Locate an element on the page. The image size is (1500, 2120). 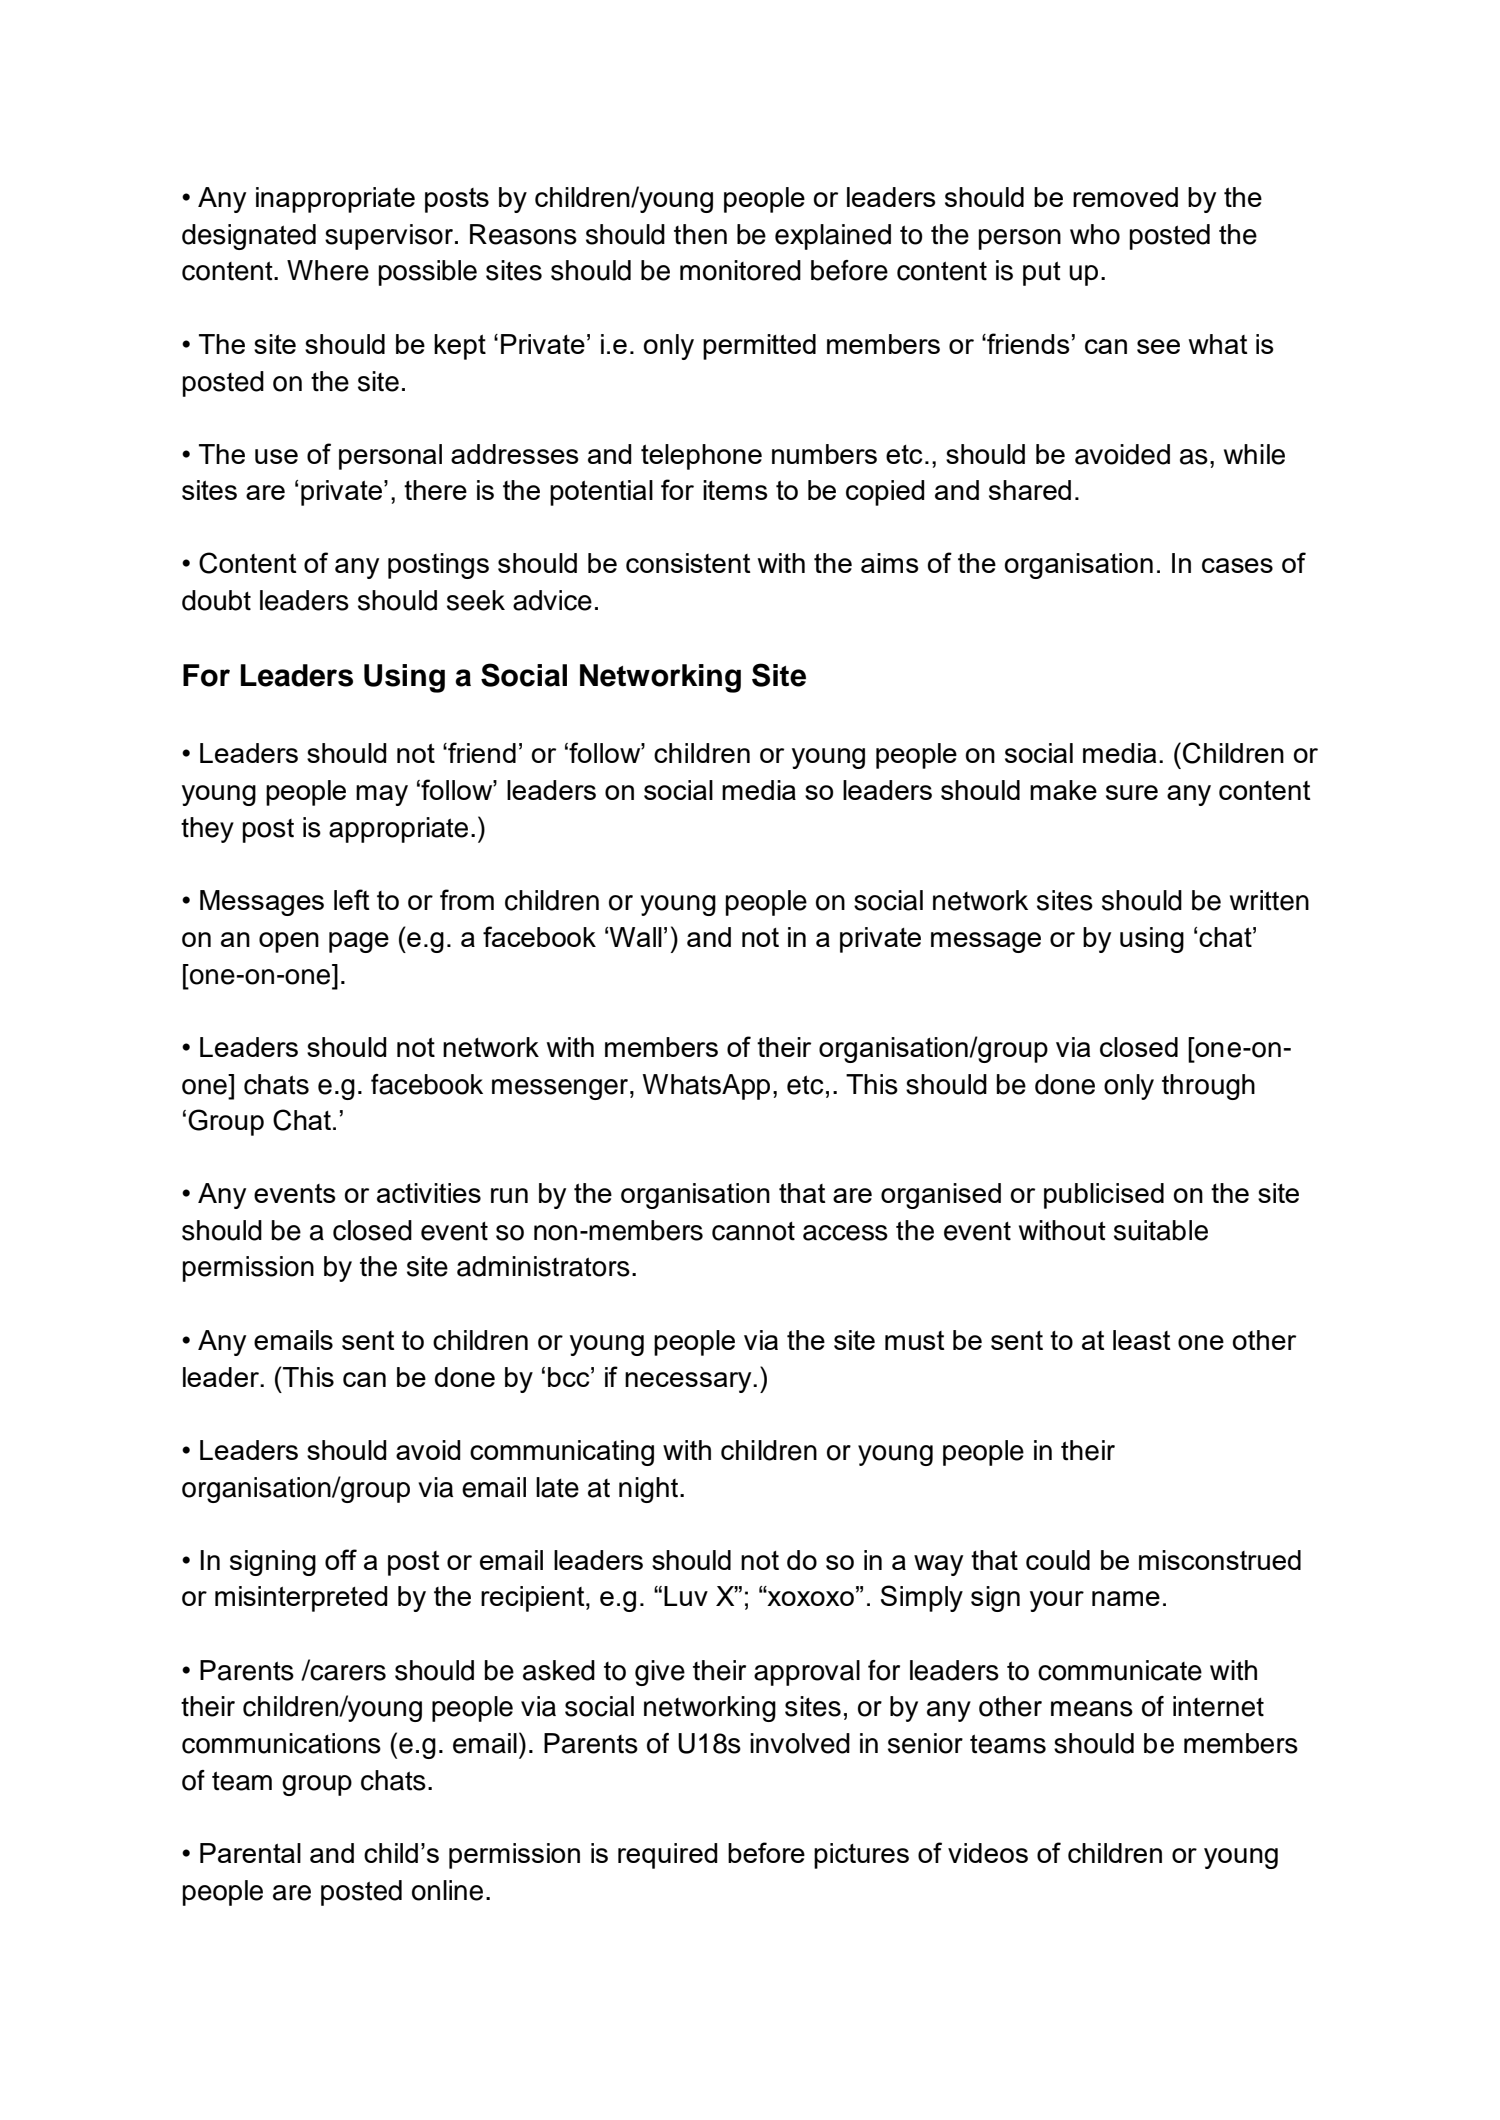
who is located at coordinates (1095, 234).
